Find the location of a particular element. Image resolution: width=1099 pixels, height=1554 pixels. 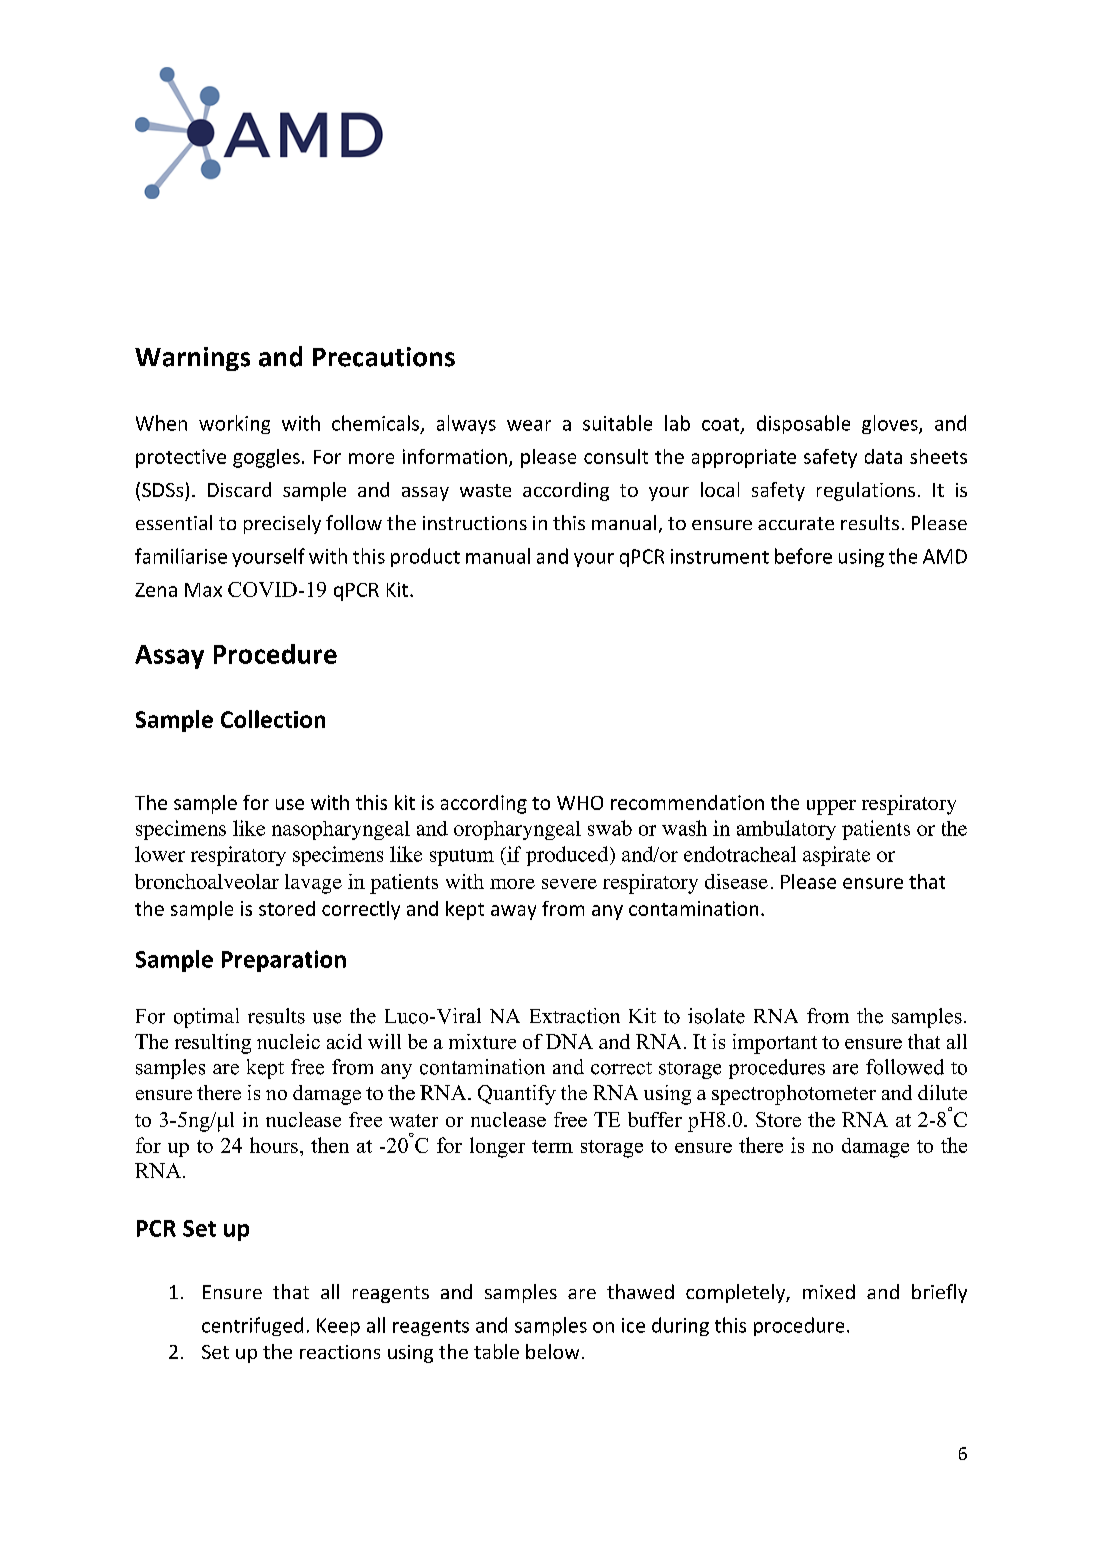

below is located at coordinates (552, 1351).
